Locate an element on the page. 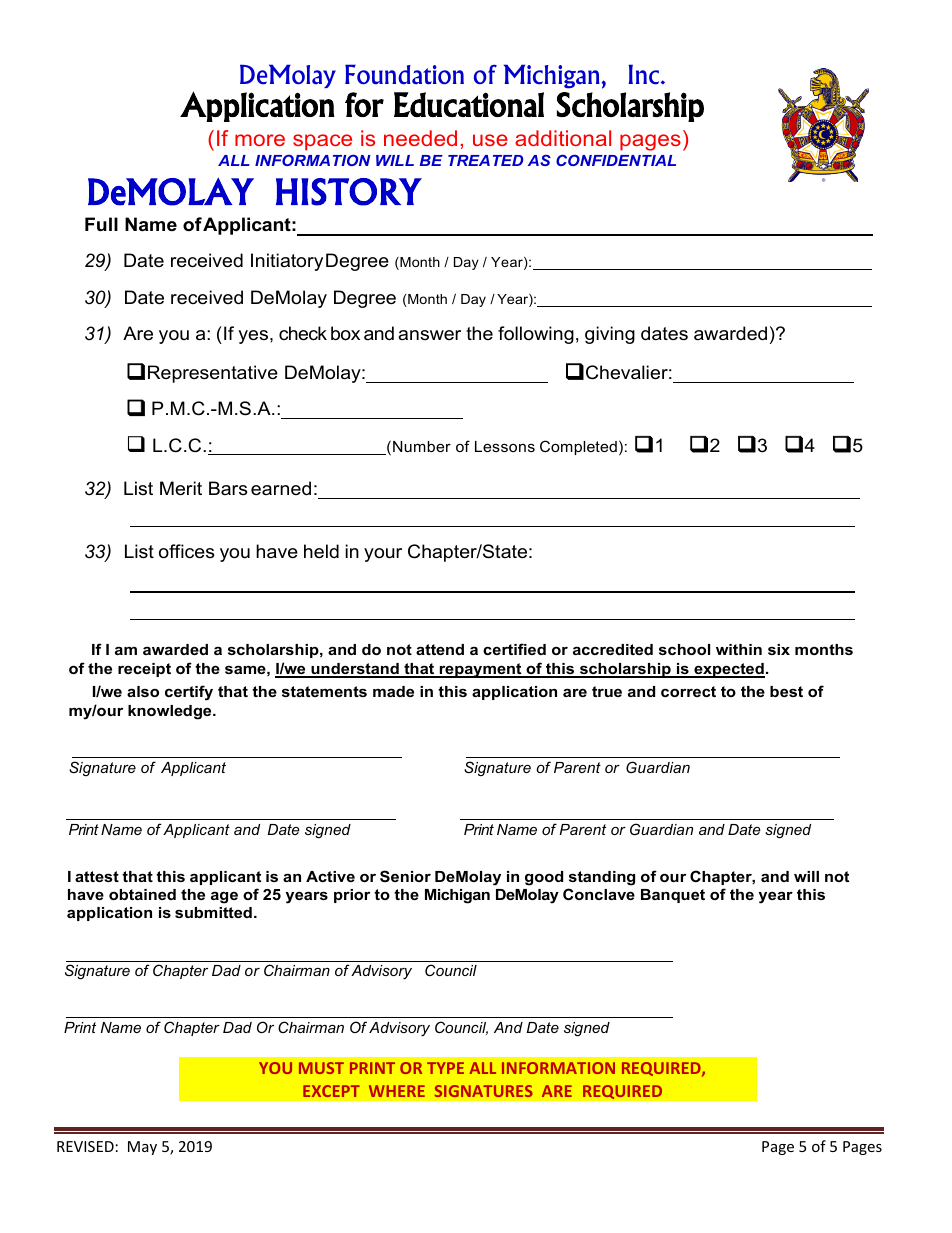 The width and height of the image is (952, 1233). school is located at coordinates (684, 649).
